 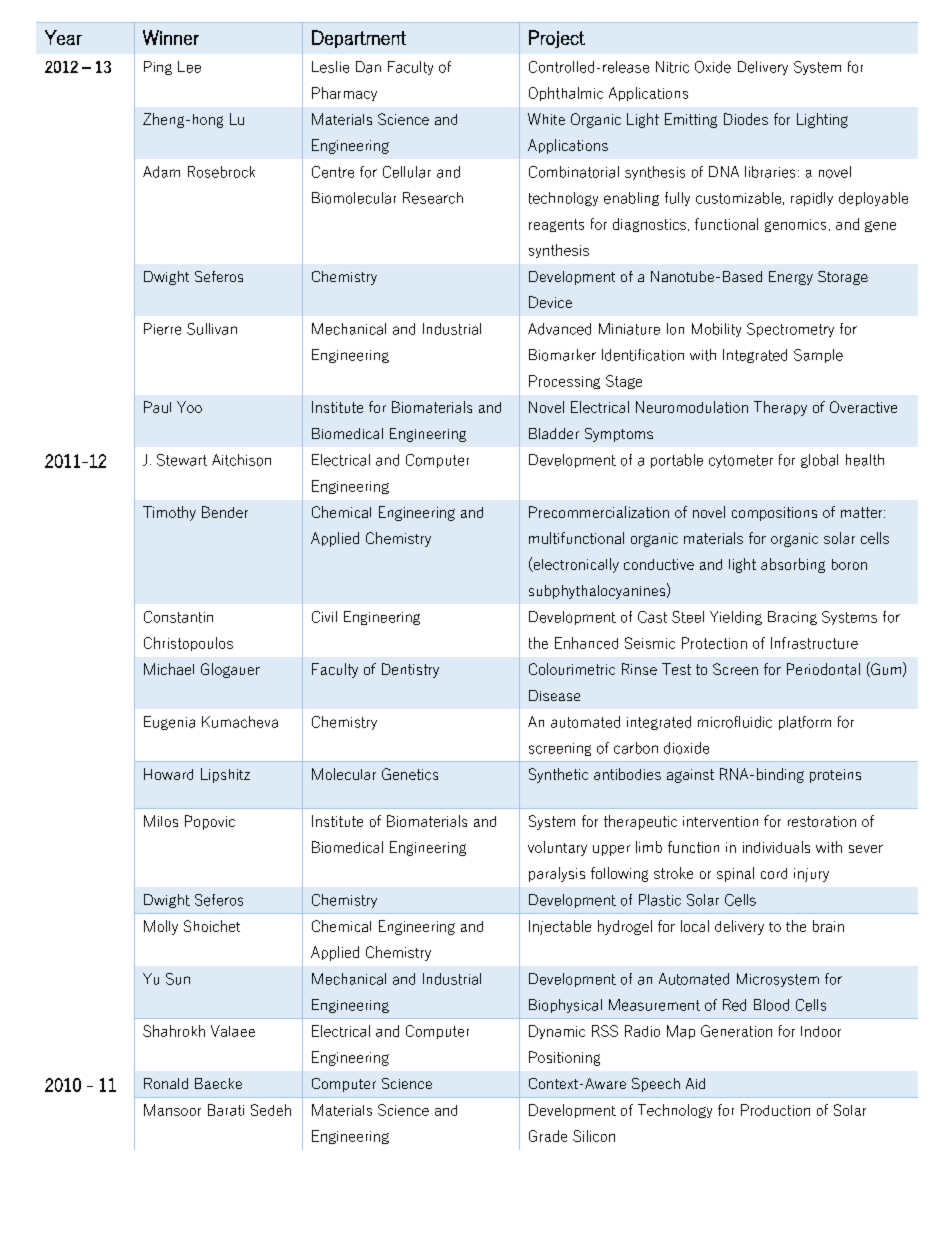 I want to click on Grade, so click(x=548, y=1136).
